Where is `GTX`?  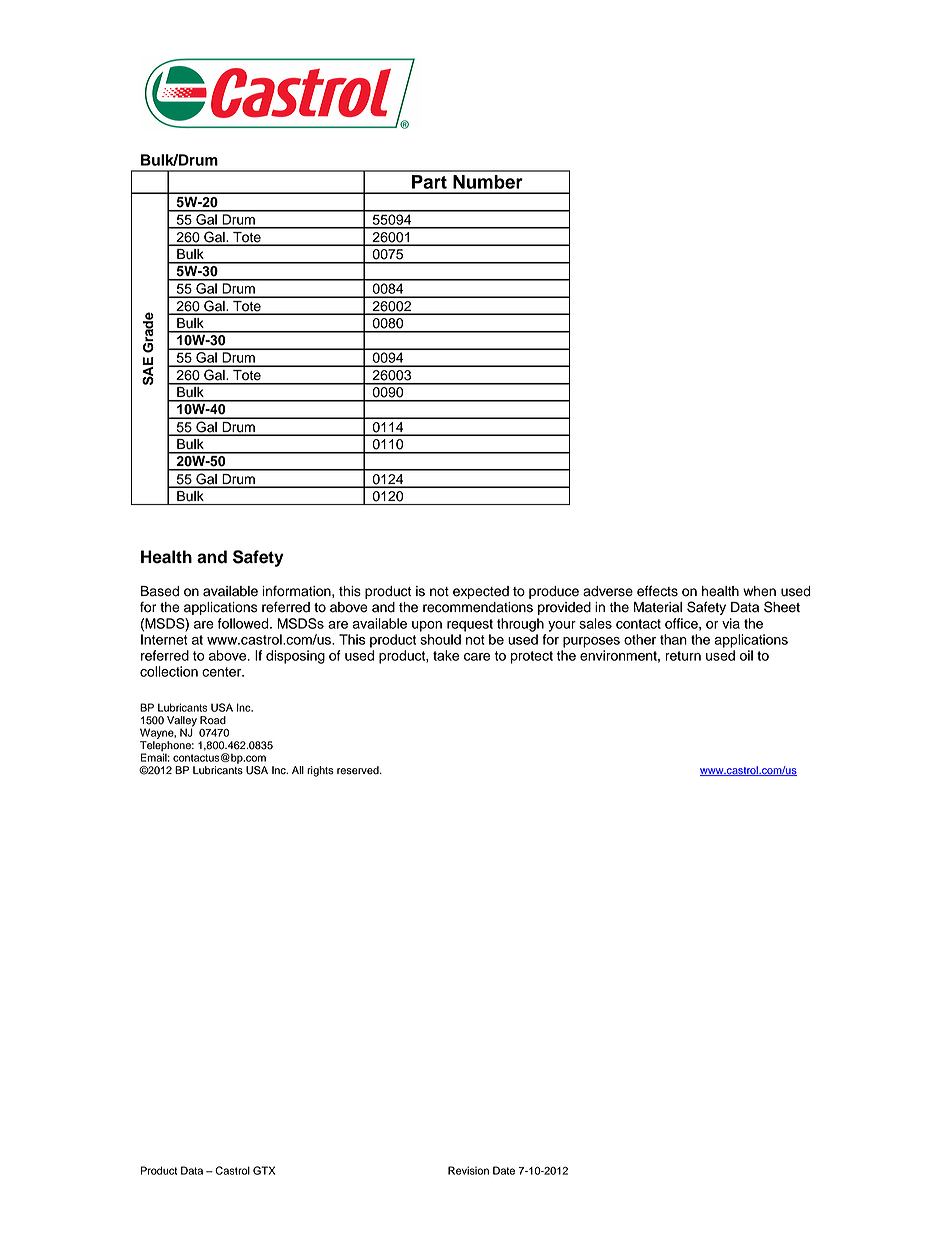 GTX is located at coordinates (264, 1170).
